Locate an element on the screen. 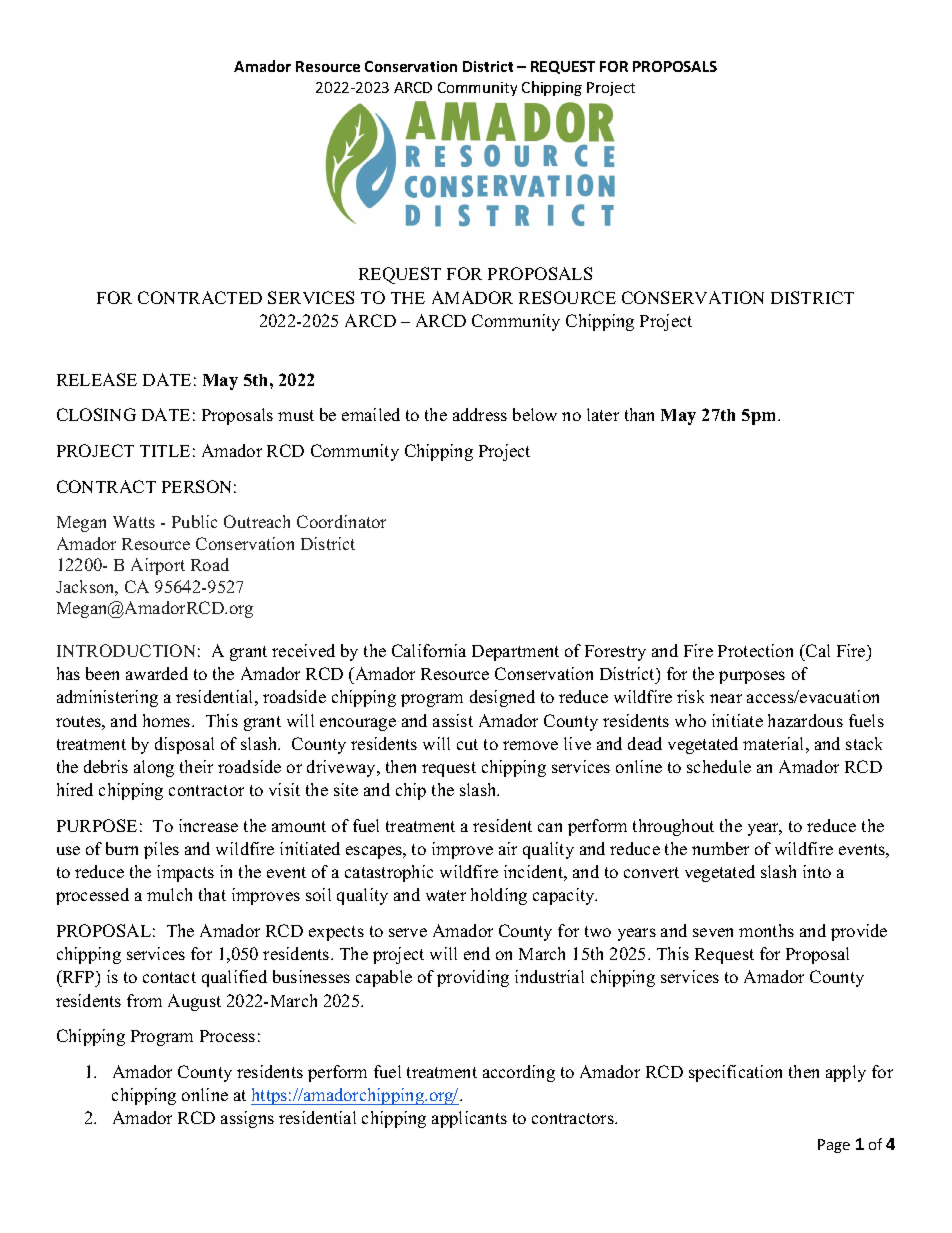 This screenshot has width=952, height=1233. CLOSING is located at coordinates (96, 414).
